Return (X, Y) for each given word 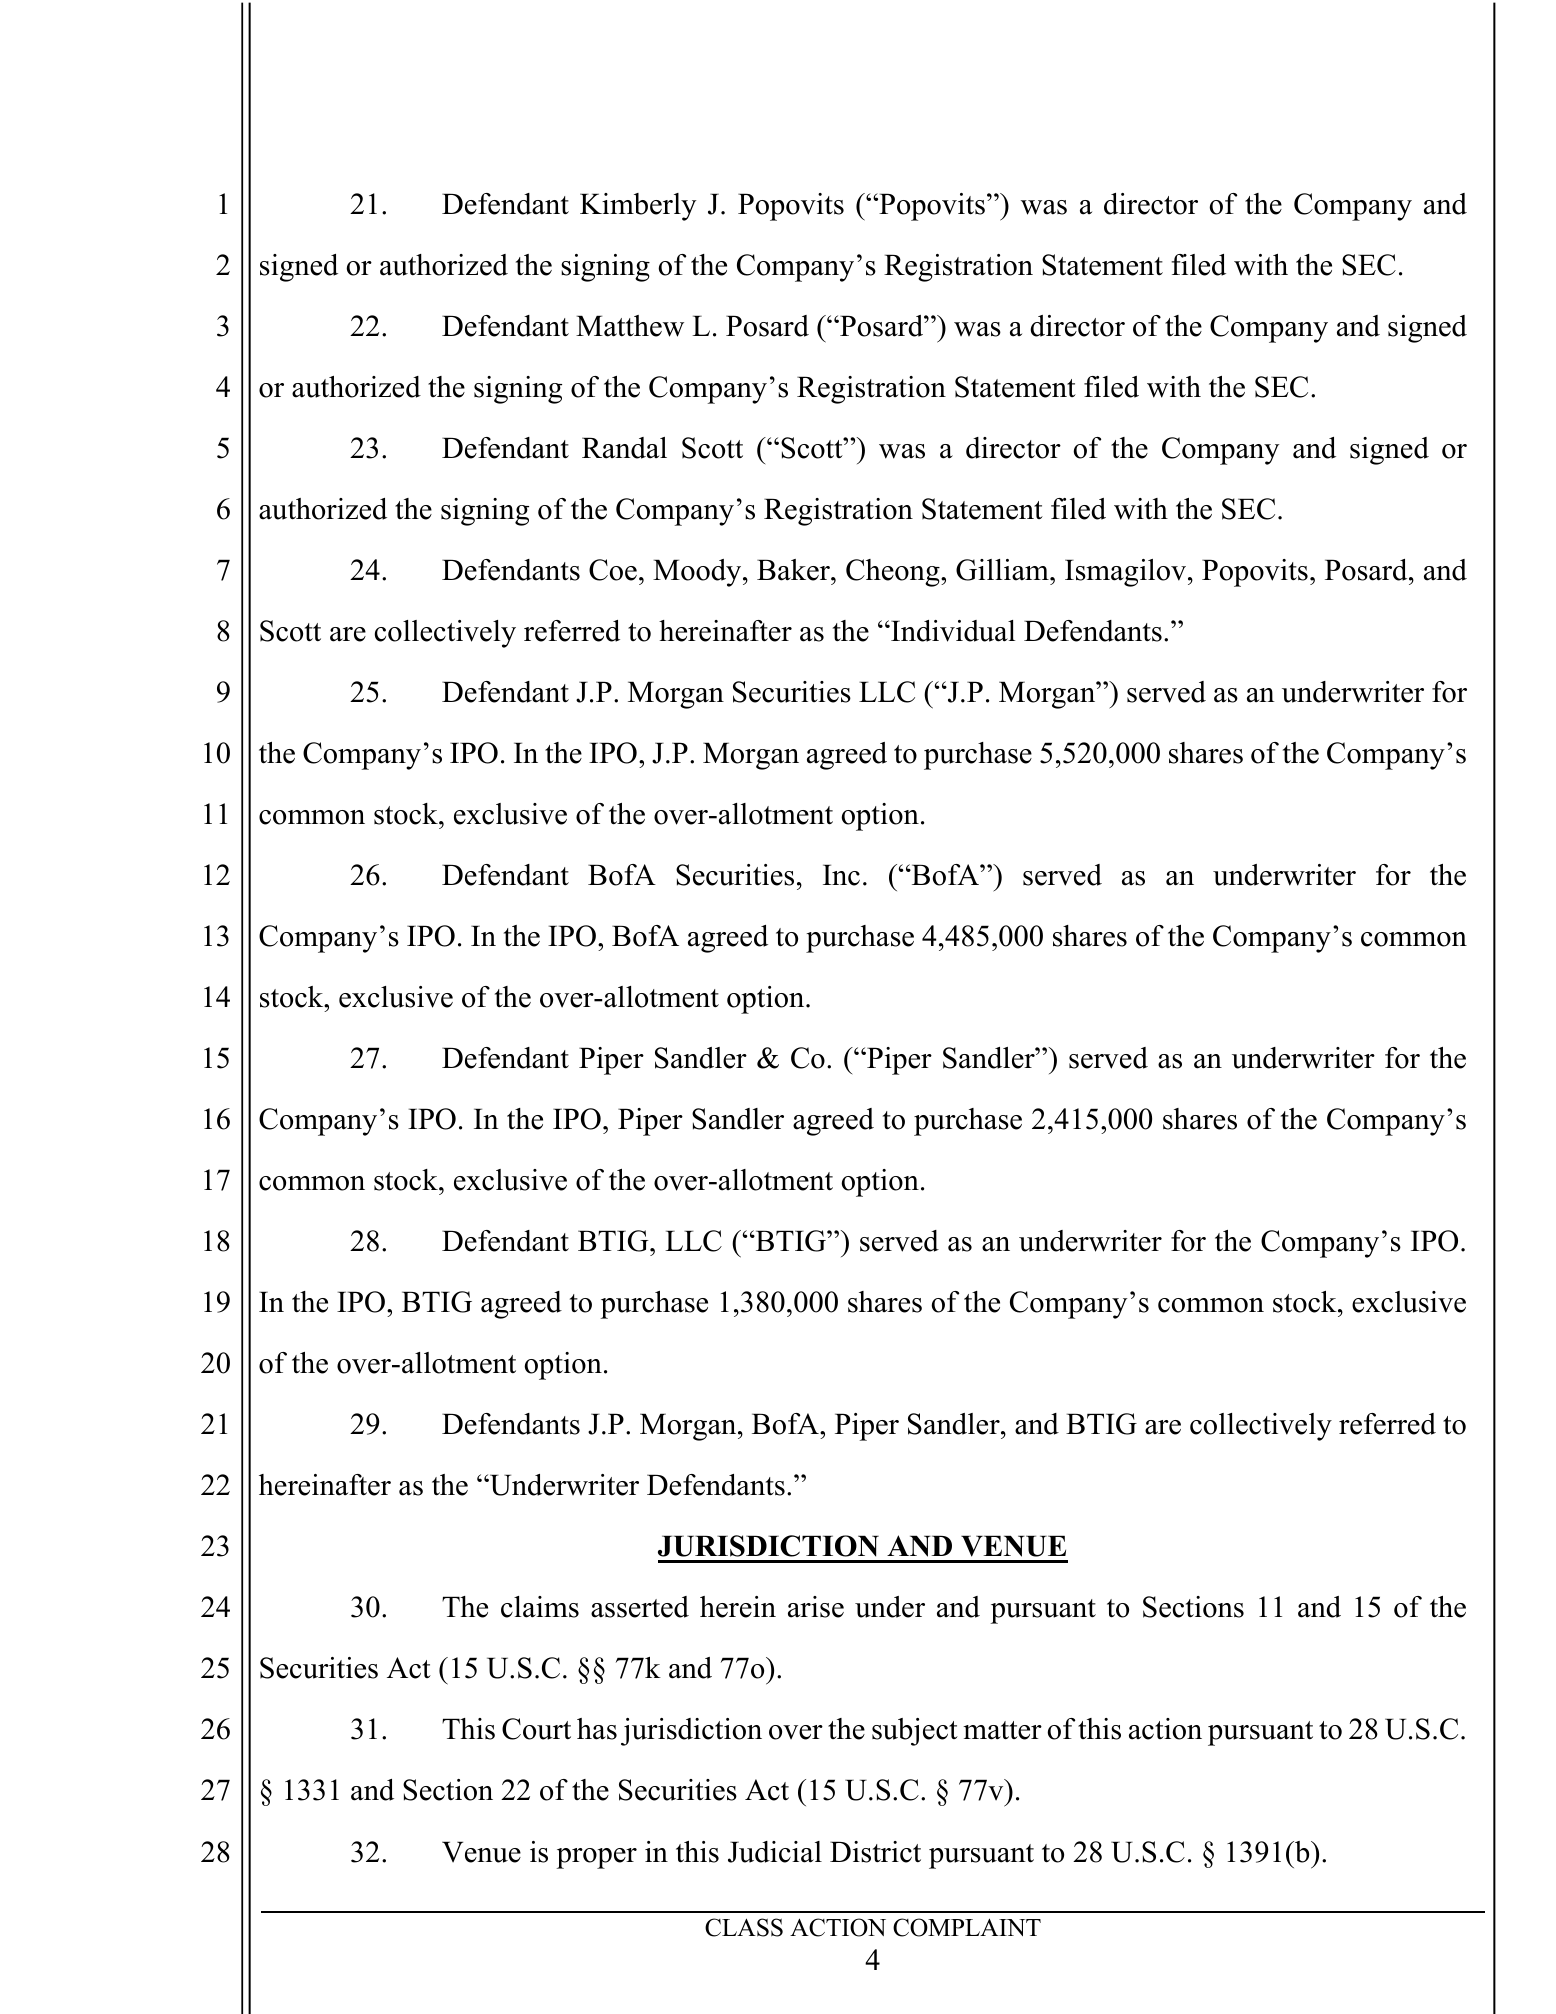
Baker (794, 570)
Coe (613, 570)
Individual (952, 631)
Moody (698, 573)
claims (540, 1607)
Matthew (630, 326)
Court (536, 1729)
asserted (640, 1607)
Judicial (775, 1852)
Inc (841, 875)
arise (816, 1607)
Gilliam (1003, 570)
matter (1002, 1730)
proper (597, 1858)
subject (915, 1732)
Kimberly (638, 207)
